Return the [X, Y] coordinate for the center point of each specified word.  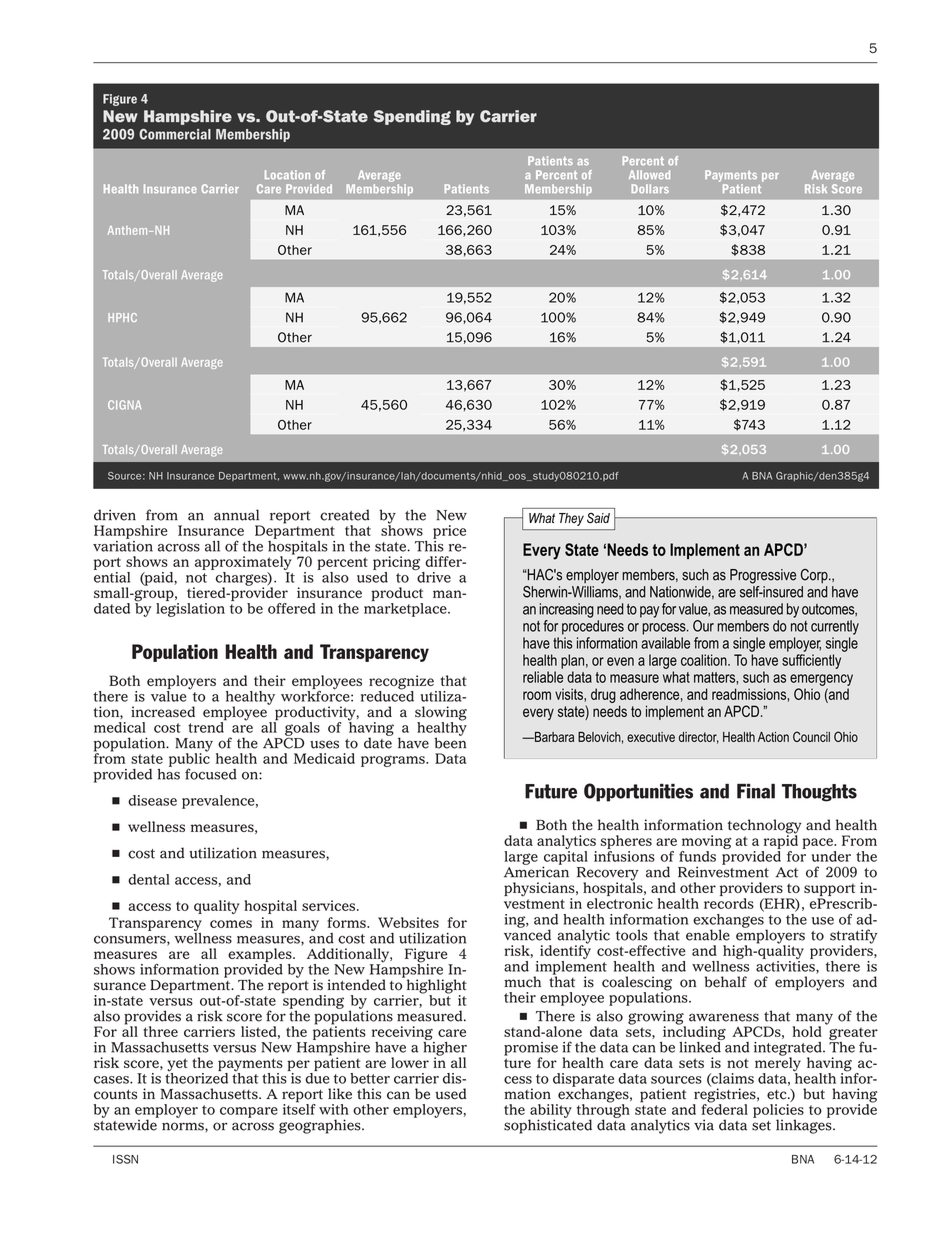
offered [291, 608]
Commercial [175, 134]
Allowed [649, 174]
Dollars [650, 189]
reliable [543, 677]
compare [249, 1112]
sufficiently [811, 661]
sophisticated [548, 1125]
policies [778, 1112]
